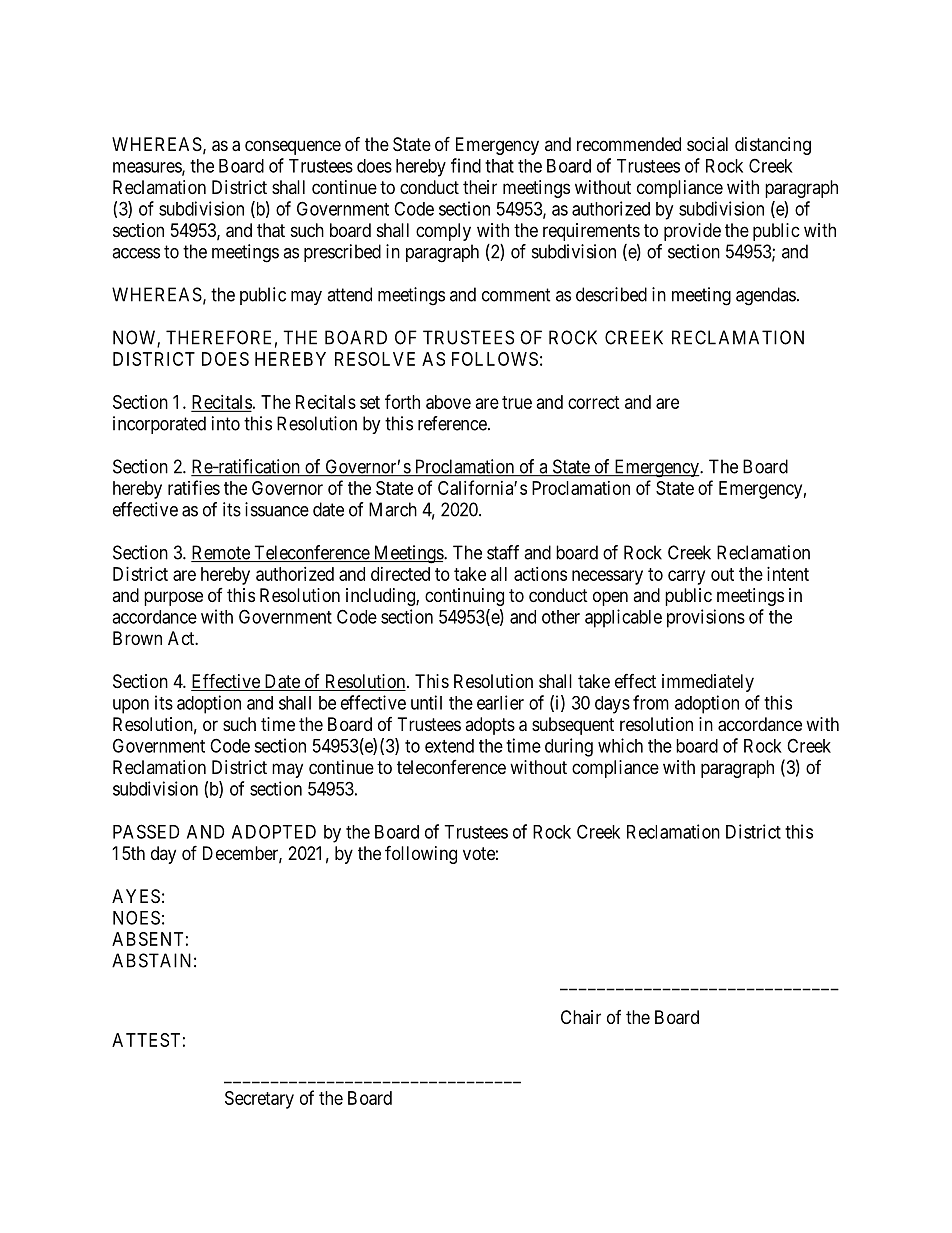  What do you see at coordinates (706, 618) in the screenshot?
I see `provisions` at bounding box center [706, 618].
